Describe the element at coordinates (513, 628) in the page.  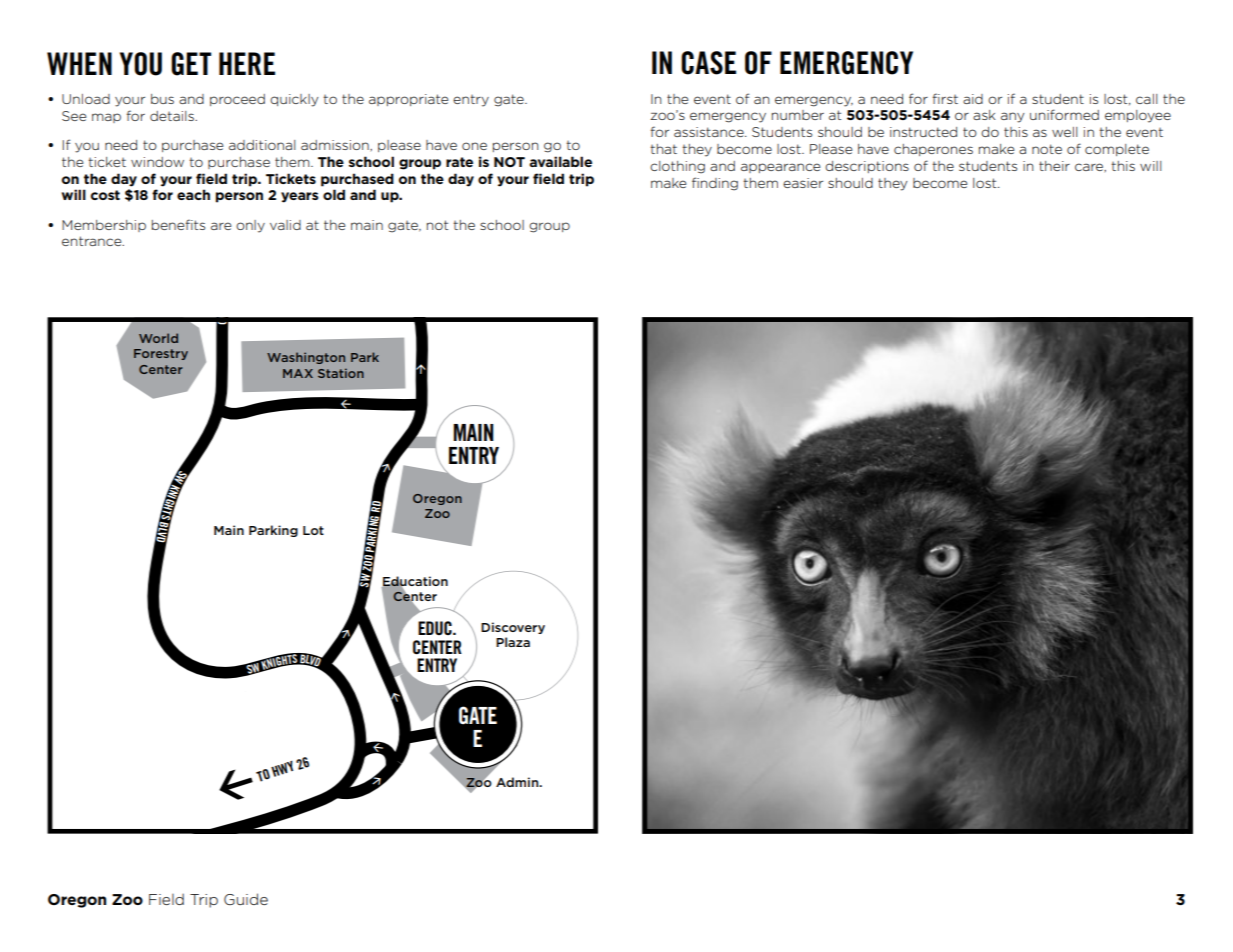
I see `Discovery` at that location.
